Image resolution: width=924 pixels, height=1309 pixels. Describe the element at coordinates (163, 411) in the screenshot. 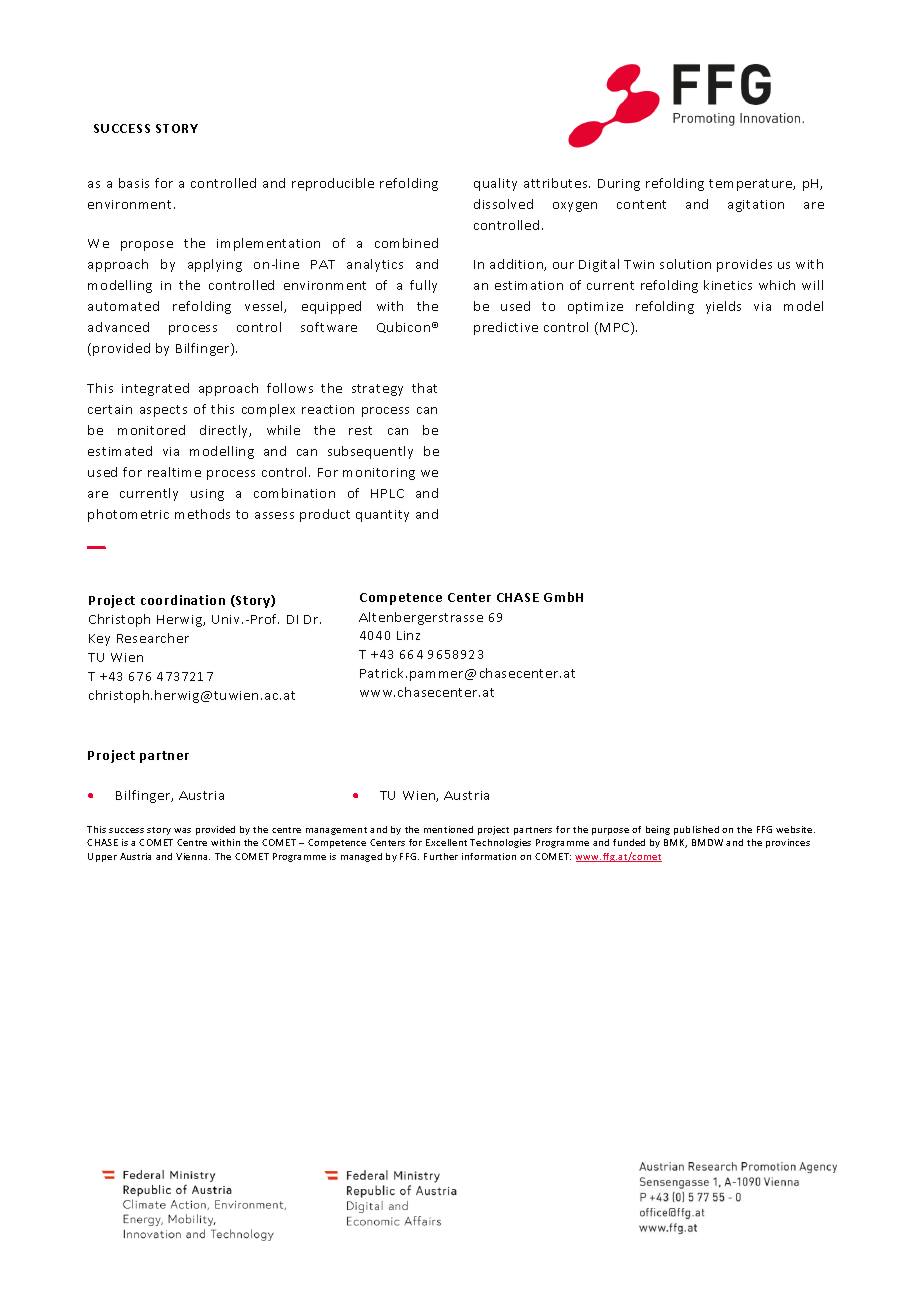

I see `aspects` at that location.
